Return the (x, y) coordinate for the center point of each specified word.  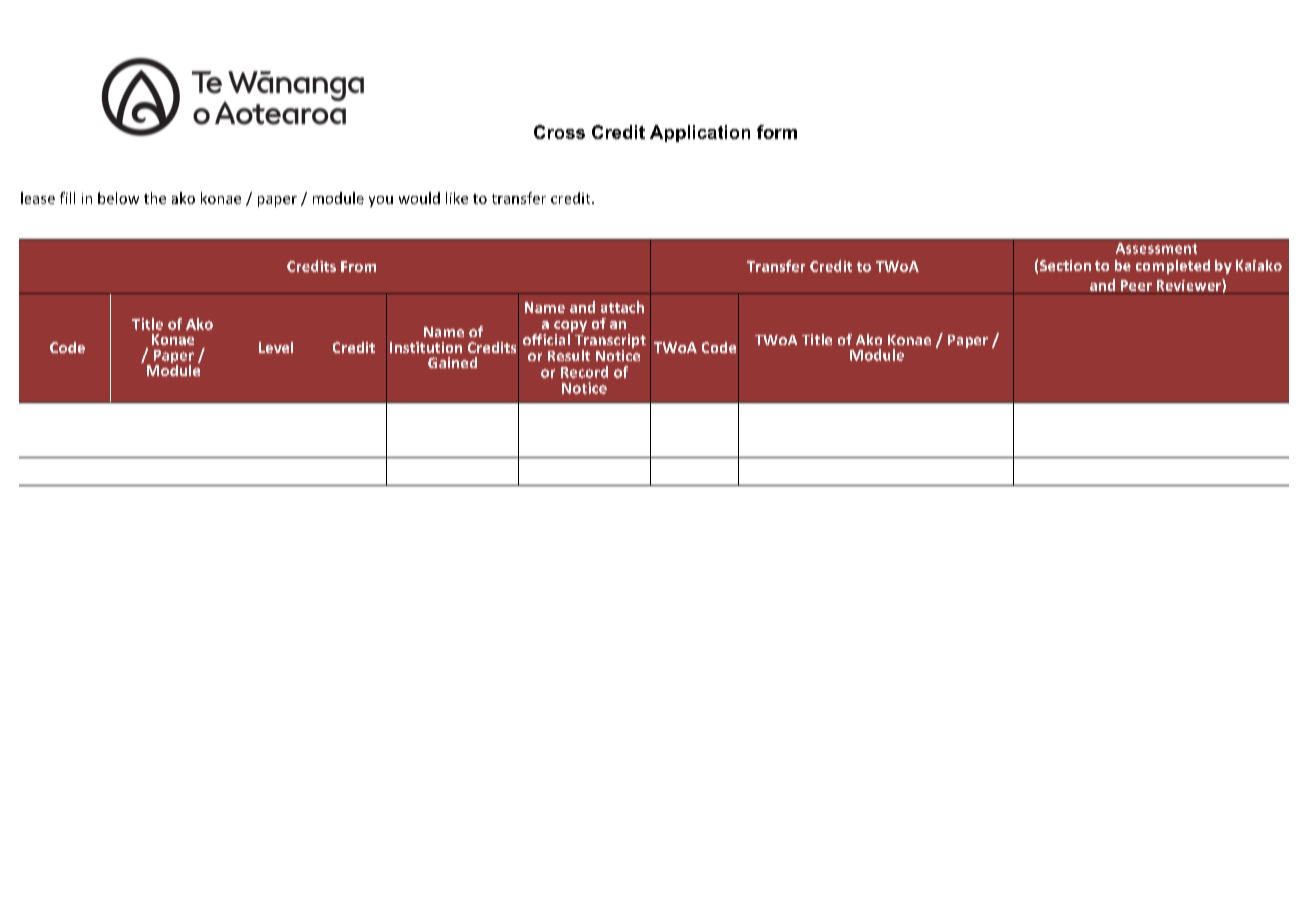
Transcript (610, 342)
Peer (1136, 285)
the (155, 198)
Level (276, 347)
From (358, 266)
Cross (559, 132)
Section (1065, 265)
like (457, 198)
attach (622, 307)
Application (700, 133)
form (777, 132)
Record (584, 372)
